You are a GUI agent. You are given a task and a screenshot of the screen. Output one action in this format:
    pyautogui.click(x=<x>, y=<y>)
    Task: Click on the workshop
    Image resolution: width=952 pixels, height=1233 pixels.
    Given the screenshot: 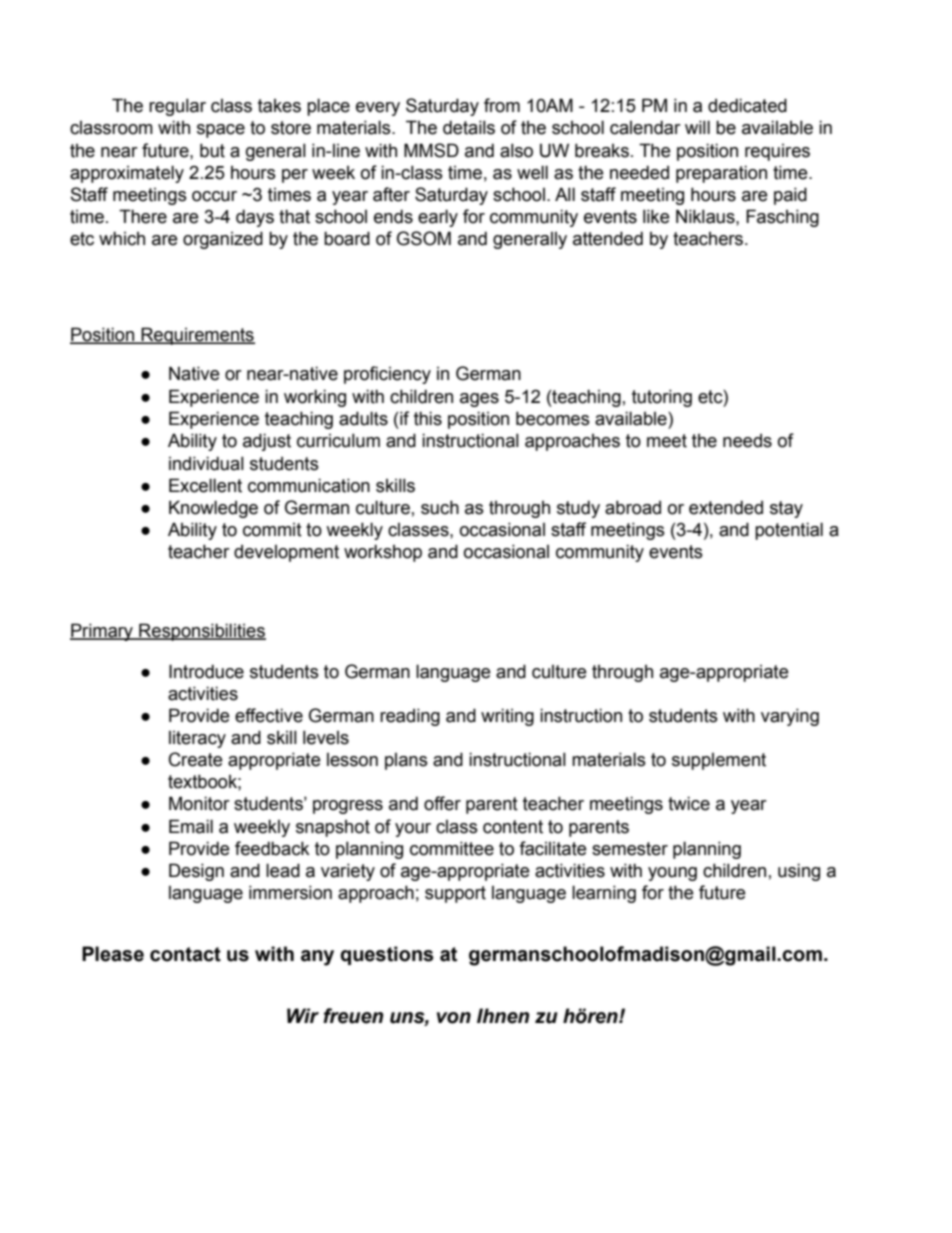 What is the action you would take?
    pyautogui.click(x=383, y=553)
